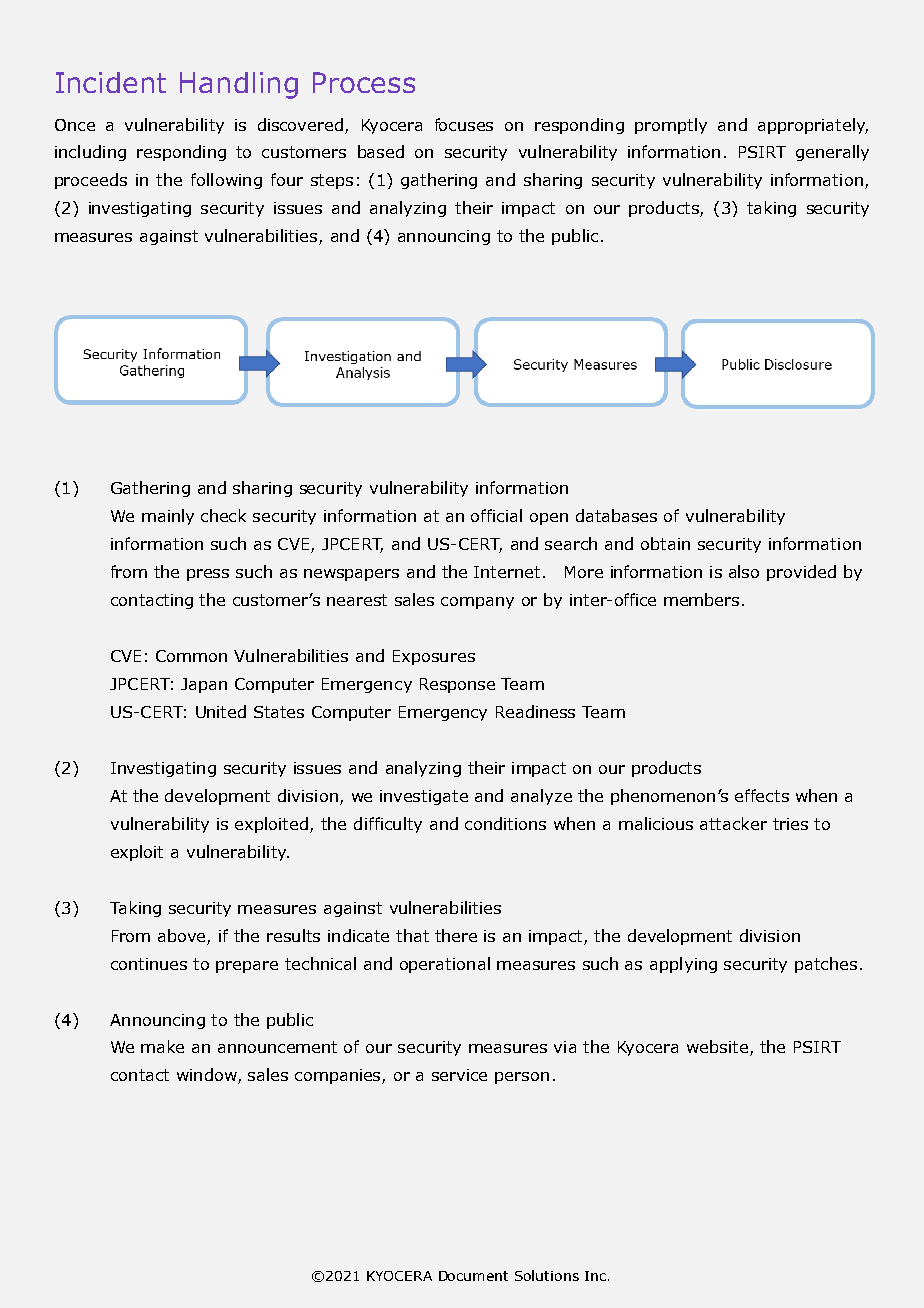 The image size is (924, 1308). I want to click on also, so click(744, 571).
